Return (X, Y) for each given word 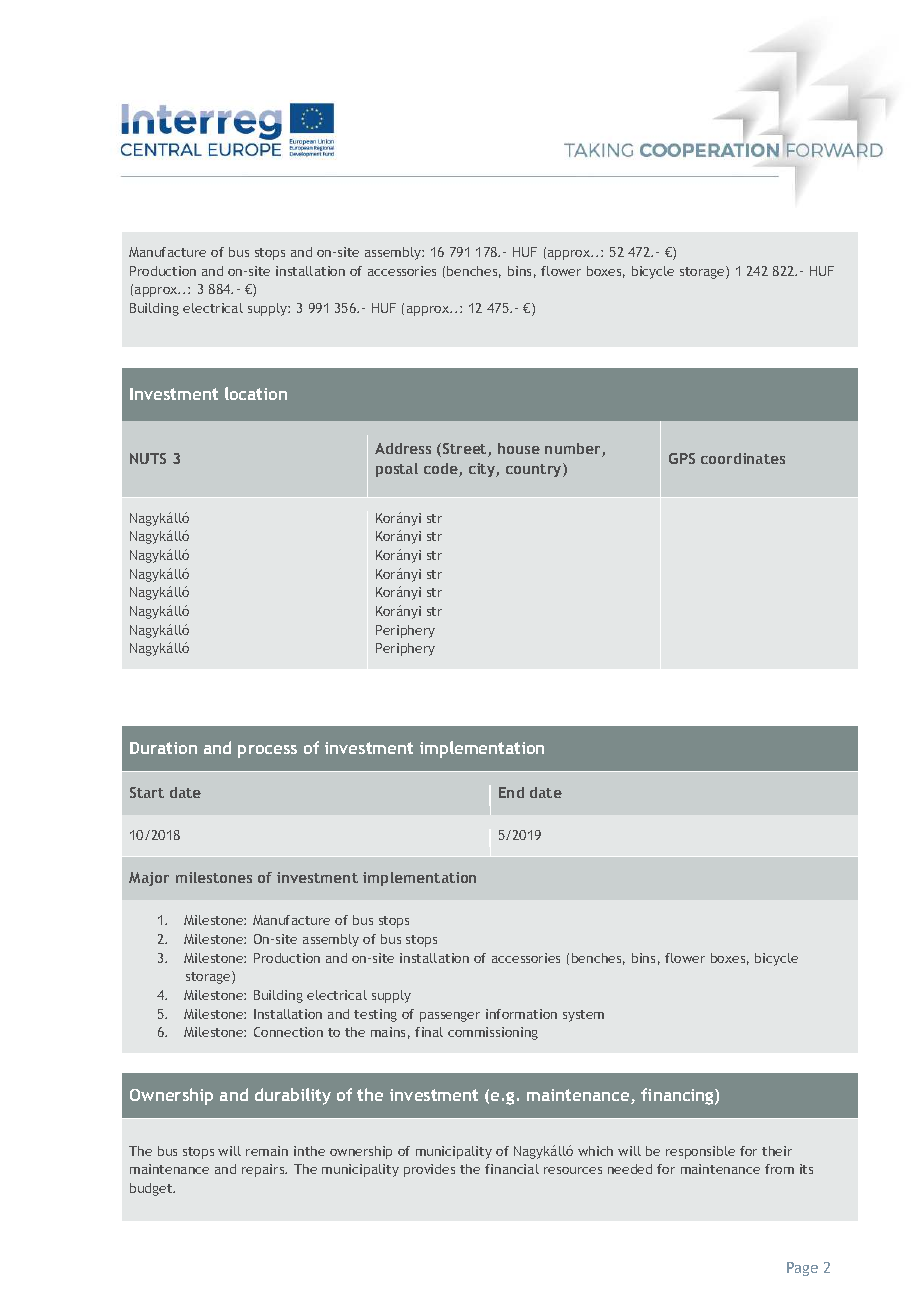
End (511, 792)
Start (147, 792)
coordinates (743, 458)
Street (466, 450)
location (256, 393)
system (583, 1016)
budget (152, 1189)
